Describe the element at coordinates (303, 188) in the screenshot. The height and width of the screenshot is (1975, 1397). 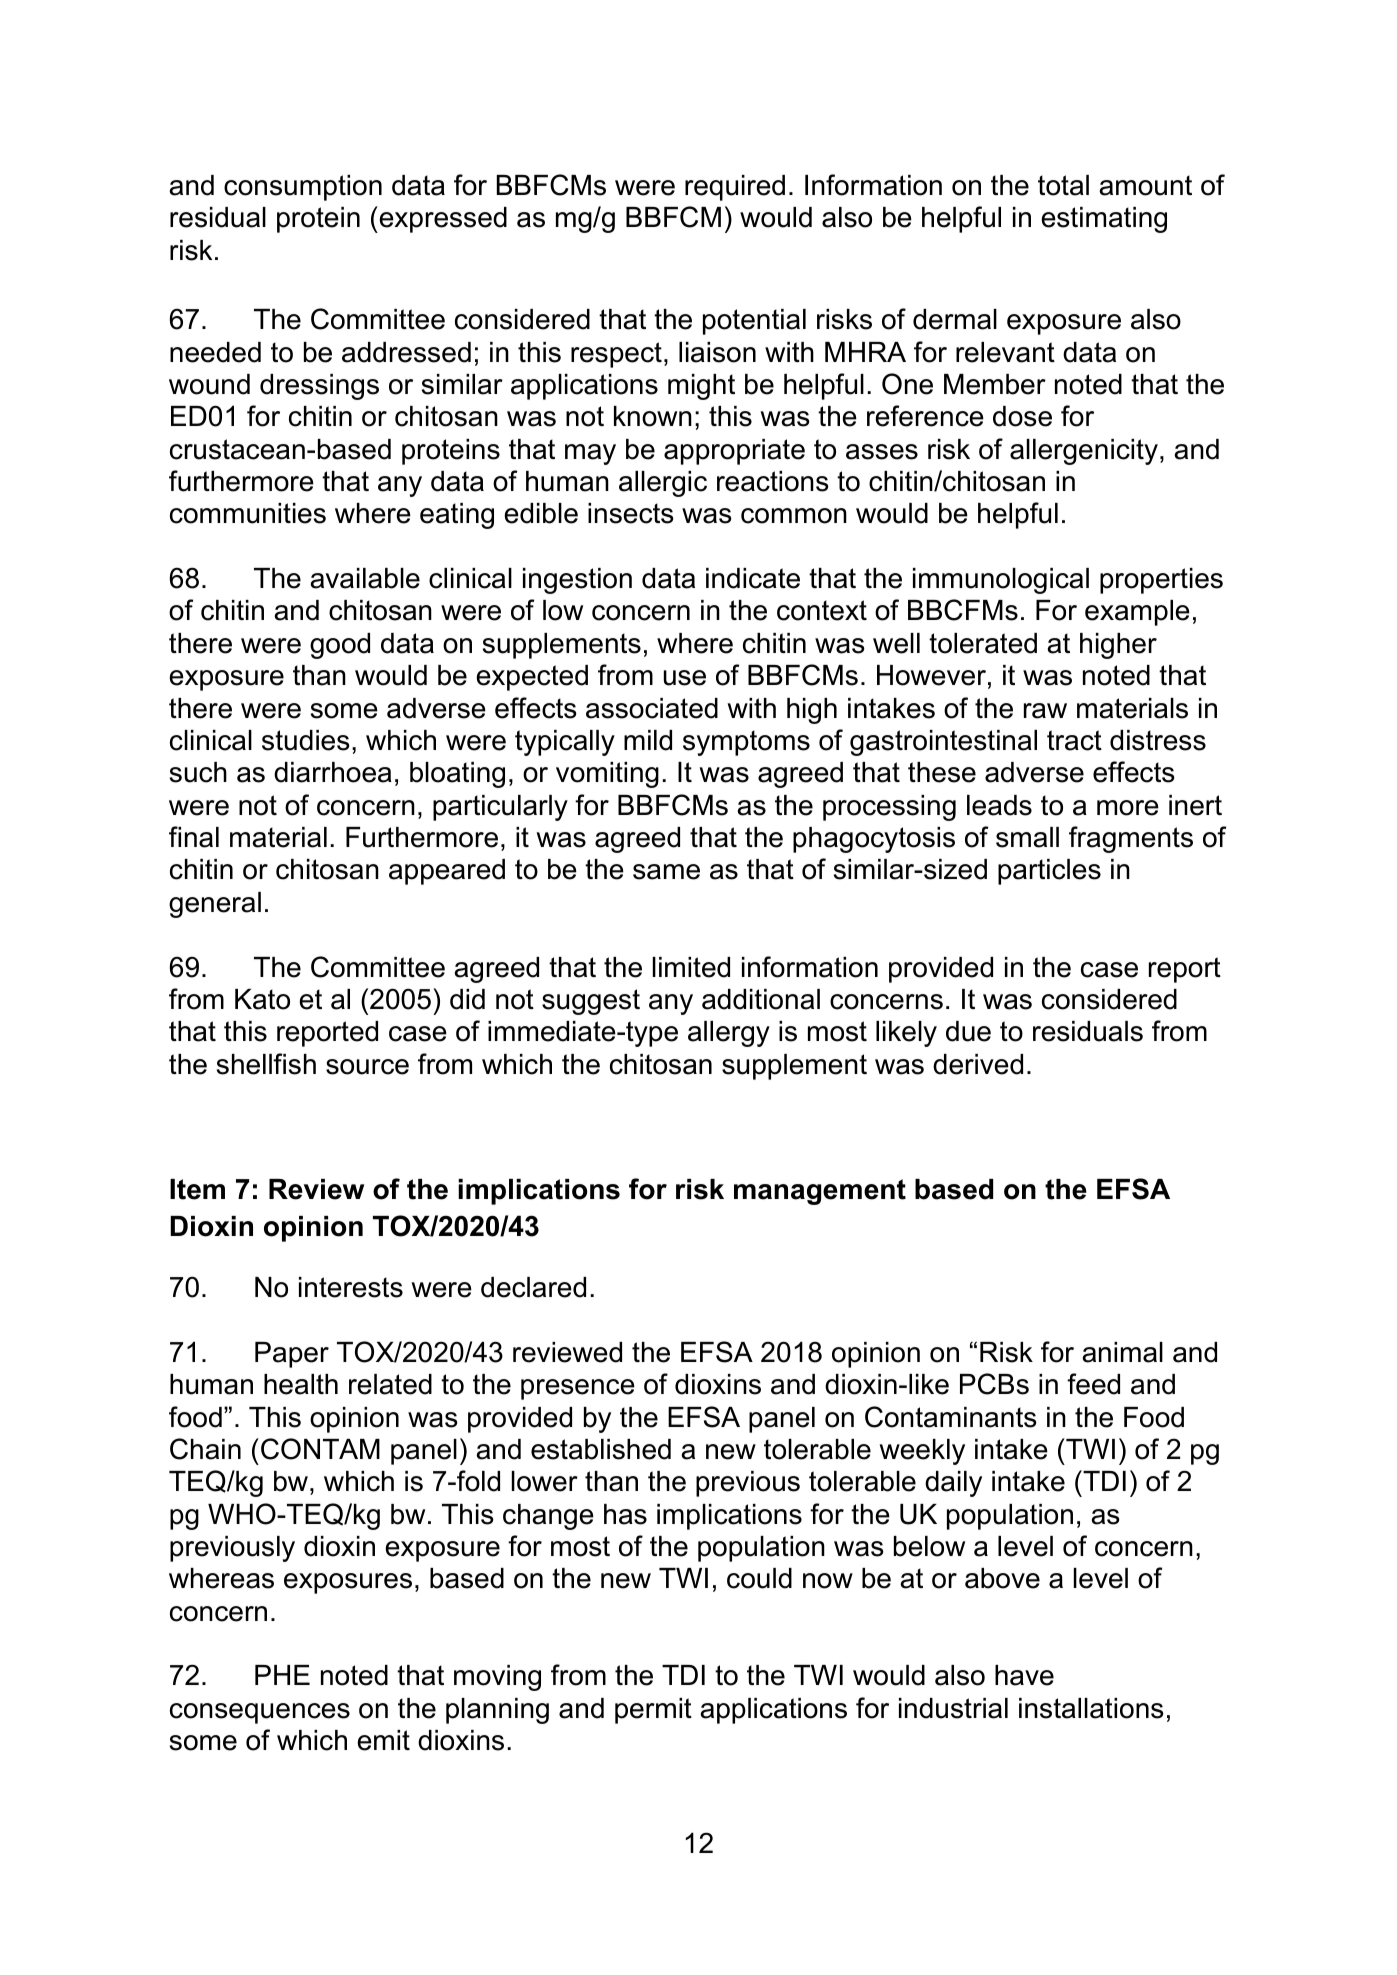
I see `consumption` at that location.
